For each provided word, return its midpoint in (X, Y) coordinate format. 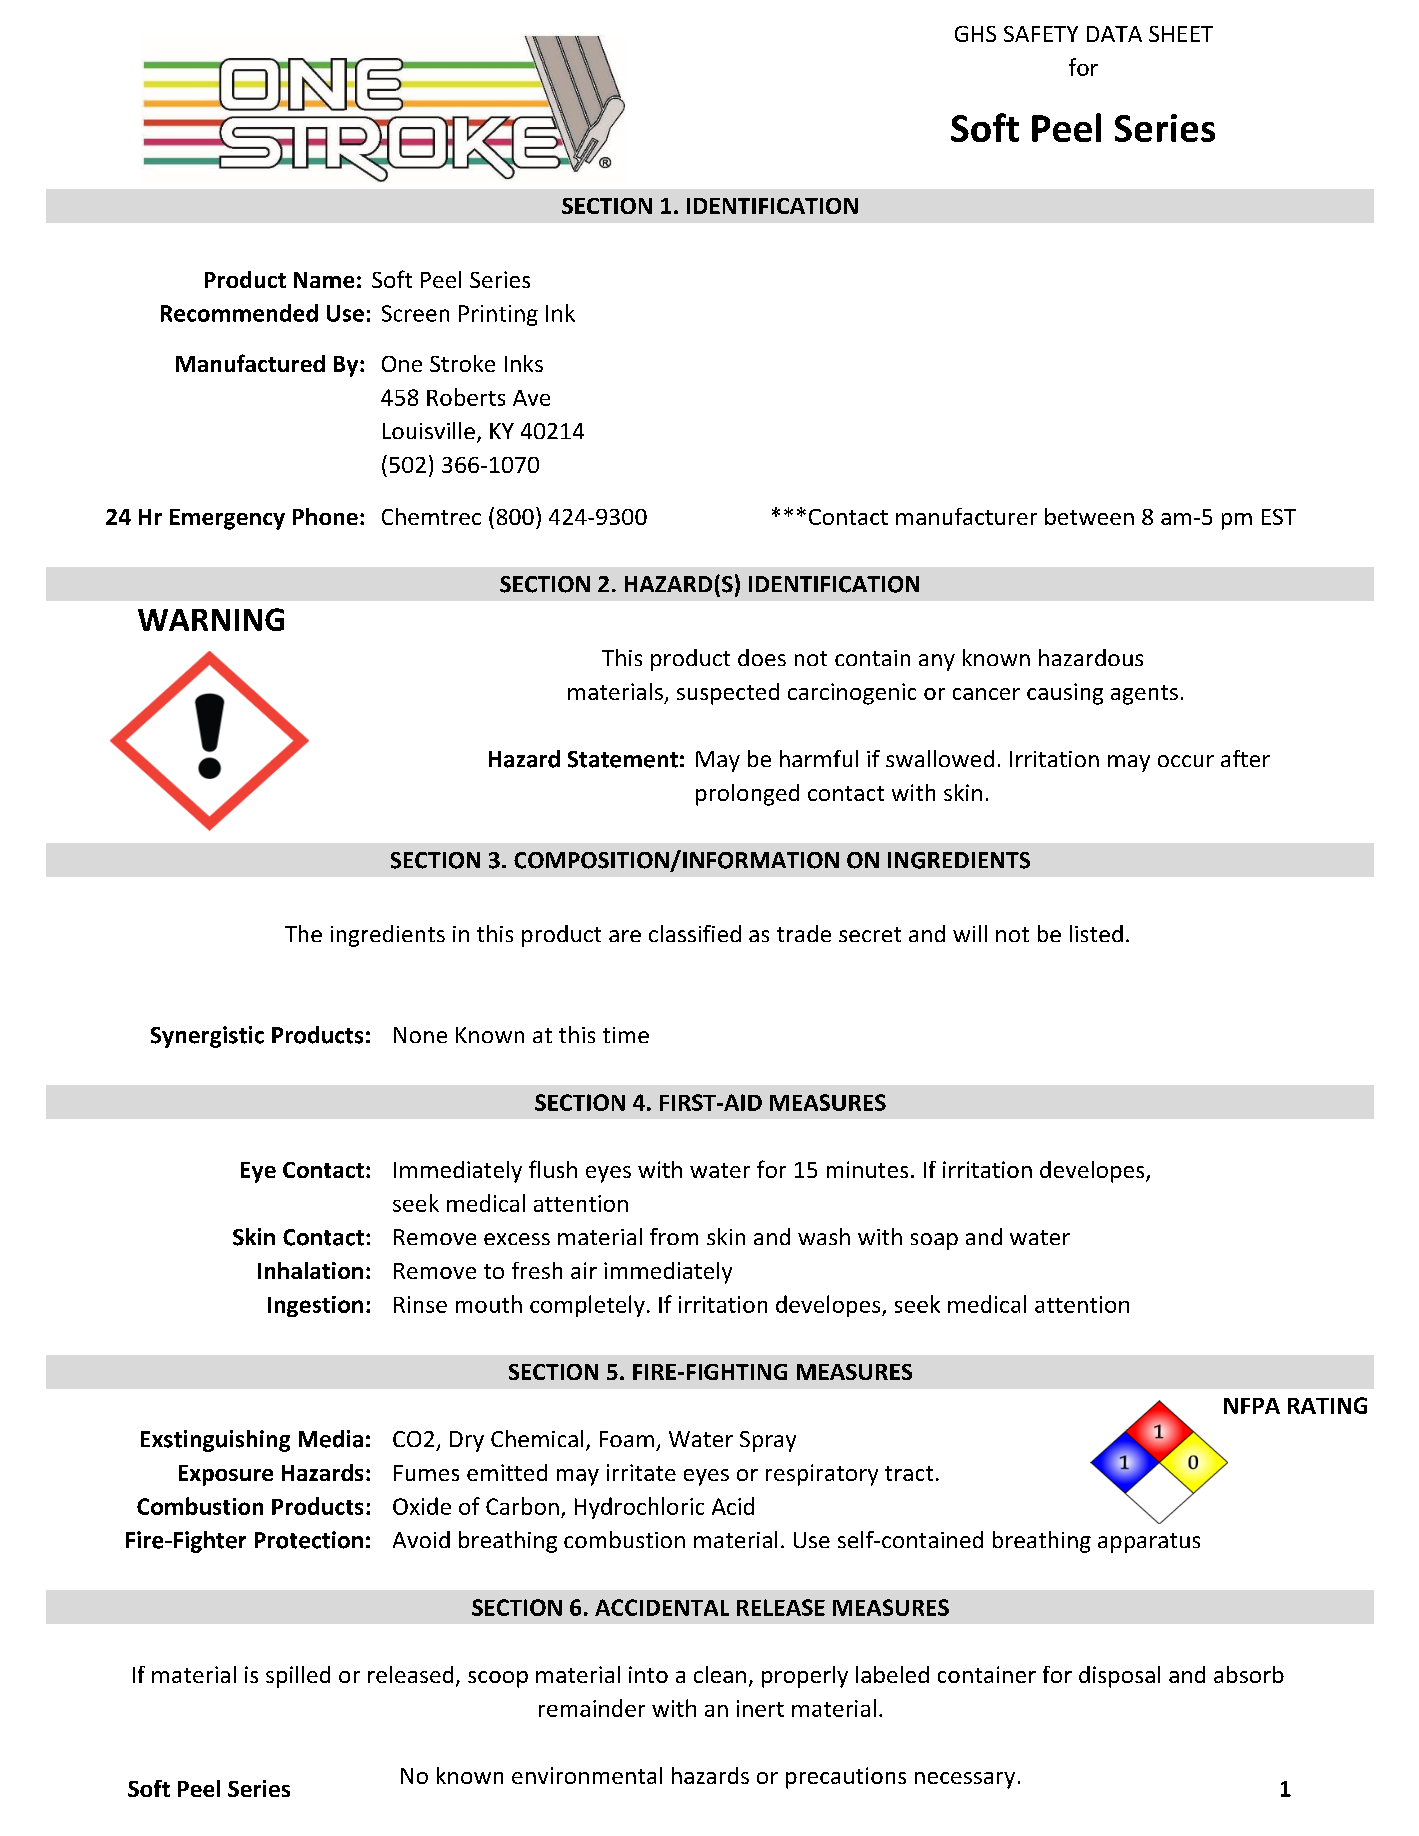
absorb (1249, 1674)
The (303, 933)
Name (324, 280)
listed (1096, 933)
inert (760, 1708)
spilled (298, 1677)
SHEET (1181, 34)
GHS (975, 34)
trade (804, 933)
